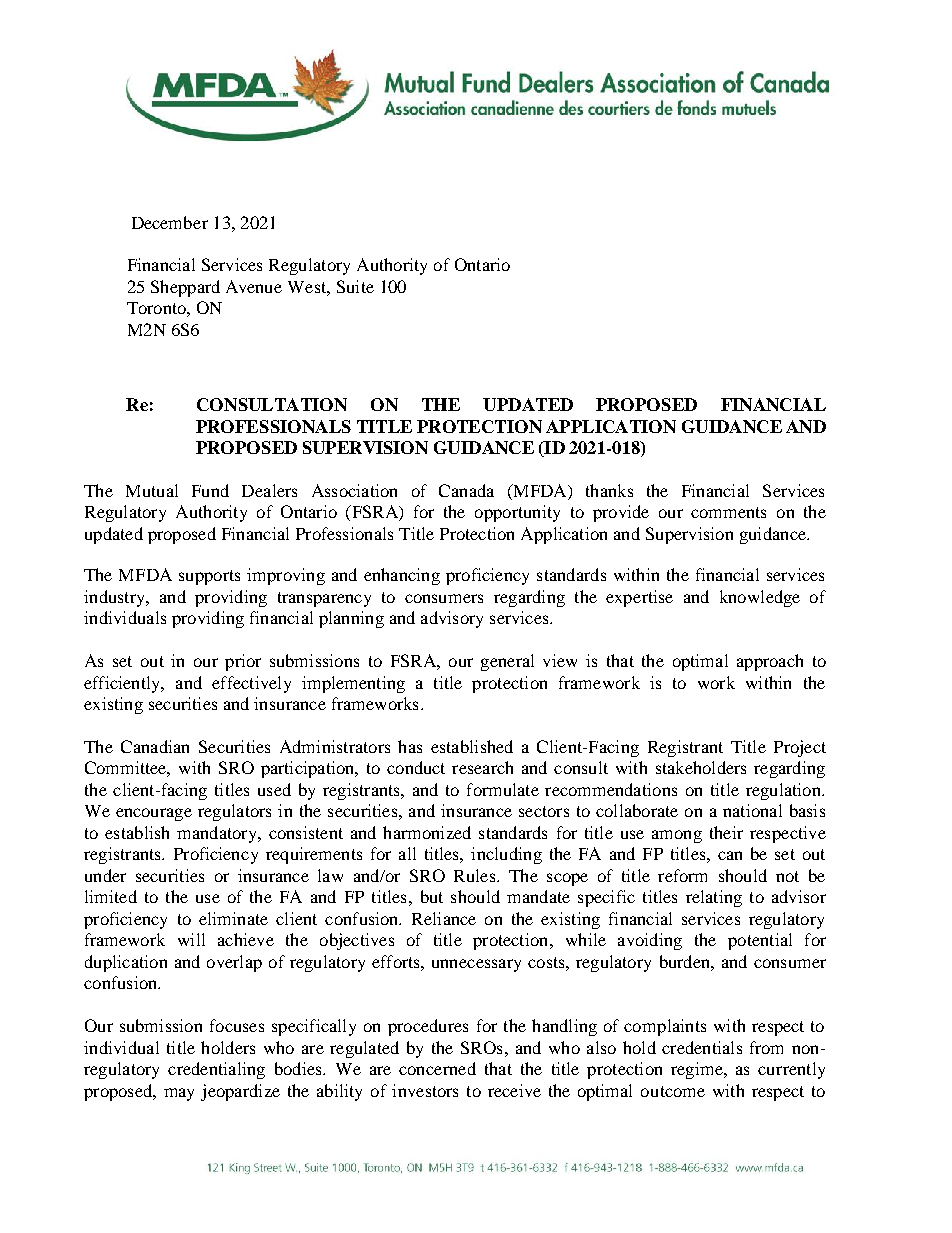 The image size is (952, 1233). I want to click on Suite, so click(355, 286).
